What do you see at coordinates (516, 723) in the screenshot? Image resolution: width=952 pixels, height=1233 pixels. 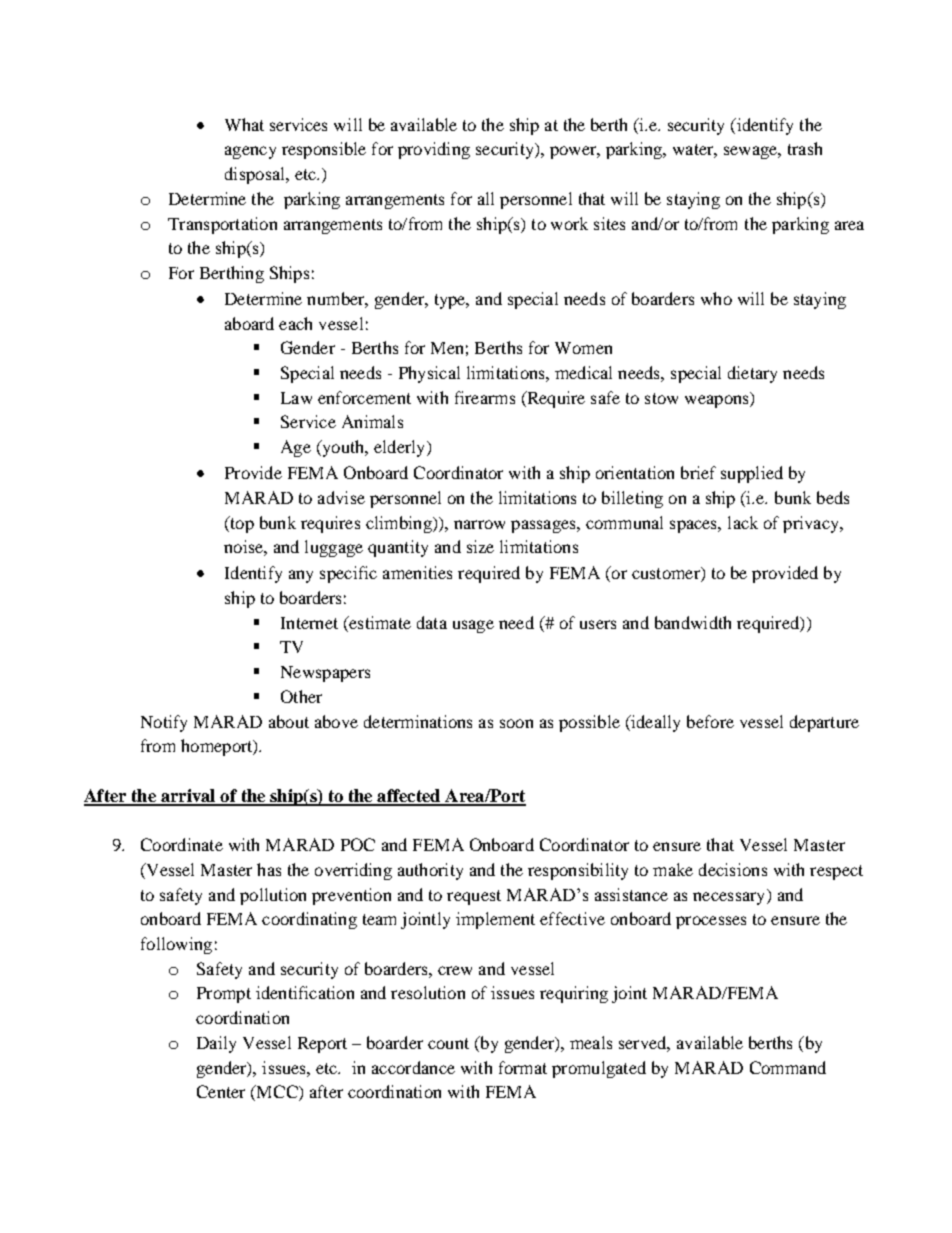 I see `soon` at bounding box center [516, 723].
